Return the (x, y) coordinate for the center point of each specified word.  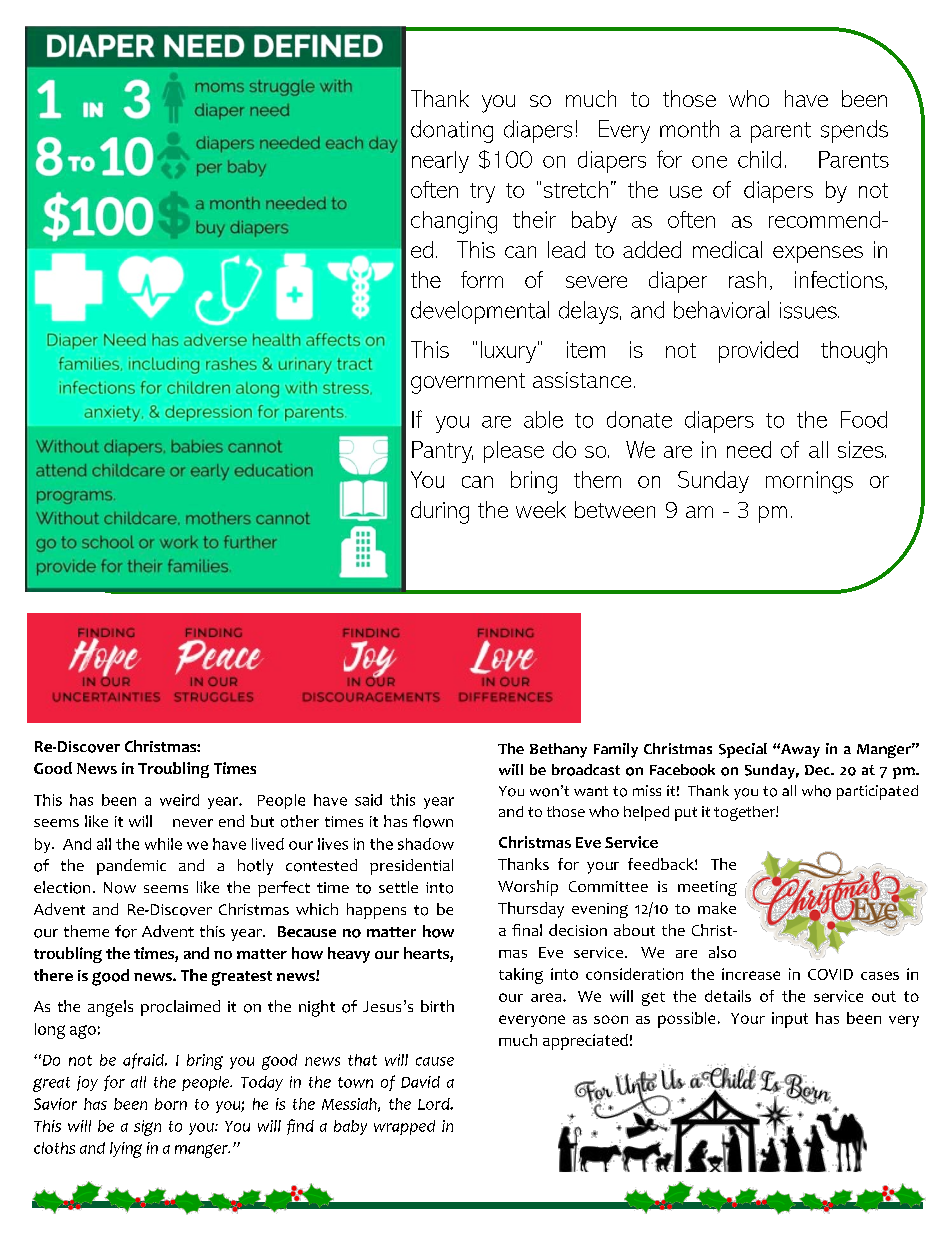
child (759, 159)
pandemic (131, 867)
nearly (440, 162)
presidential (411, 867)
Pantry (442, 452)
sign (147, 1128)
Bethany (558, 750)
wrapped (404, 1127)
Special (743, 750)
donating (452, 131)
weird (179, 800)
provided (758, 352)
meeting (707, 888)
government (468, 383)
